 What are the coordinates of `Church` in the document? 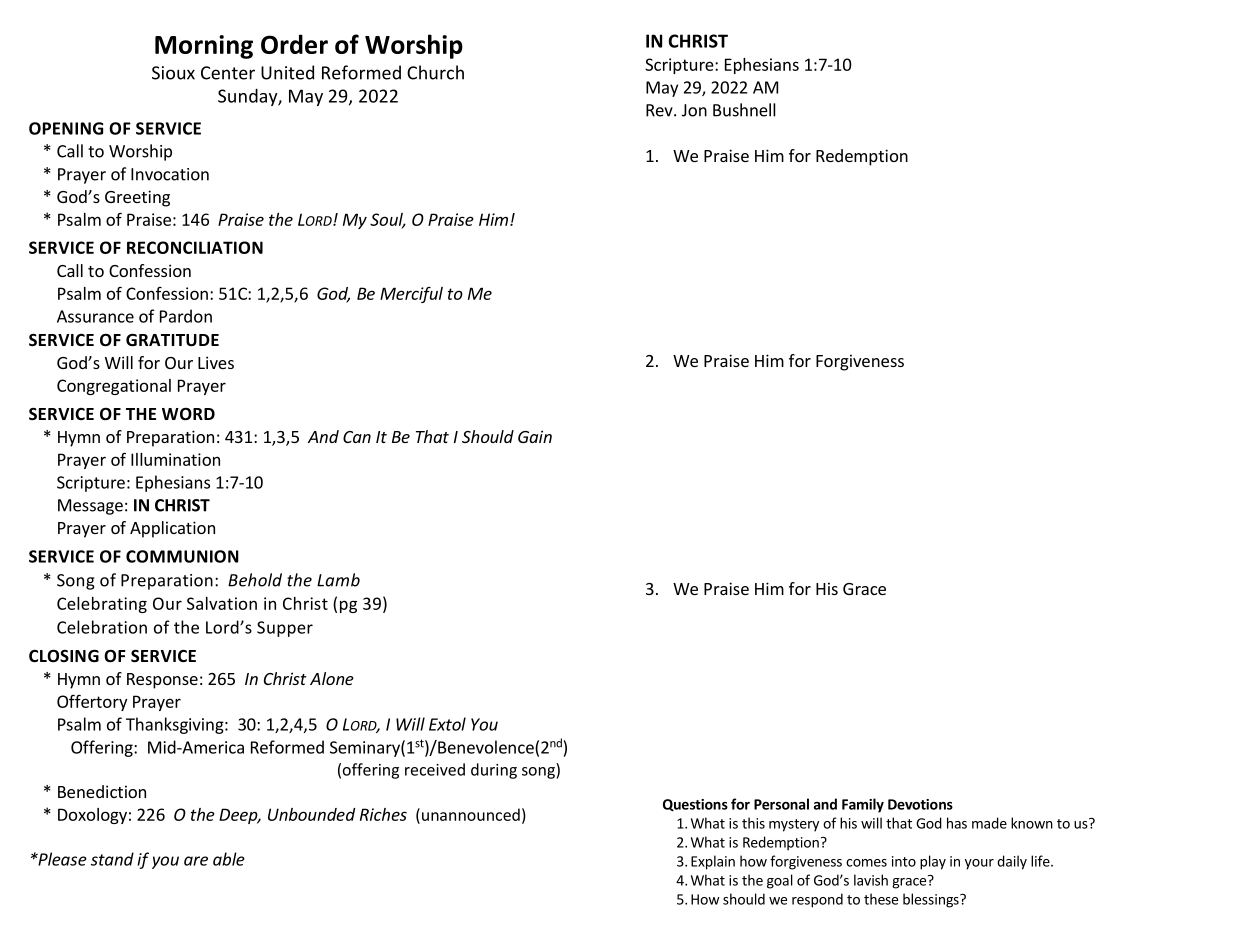 It's located at (435, 72).
